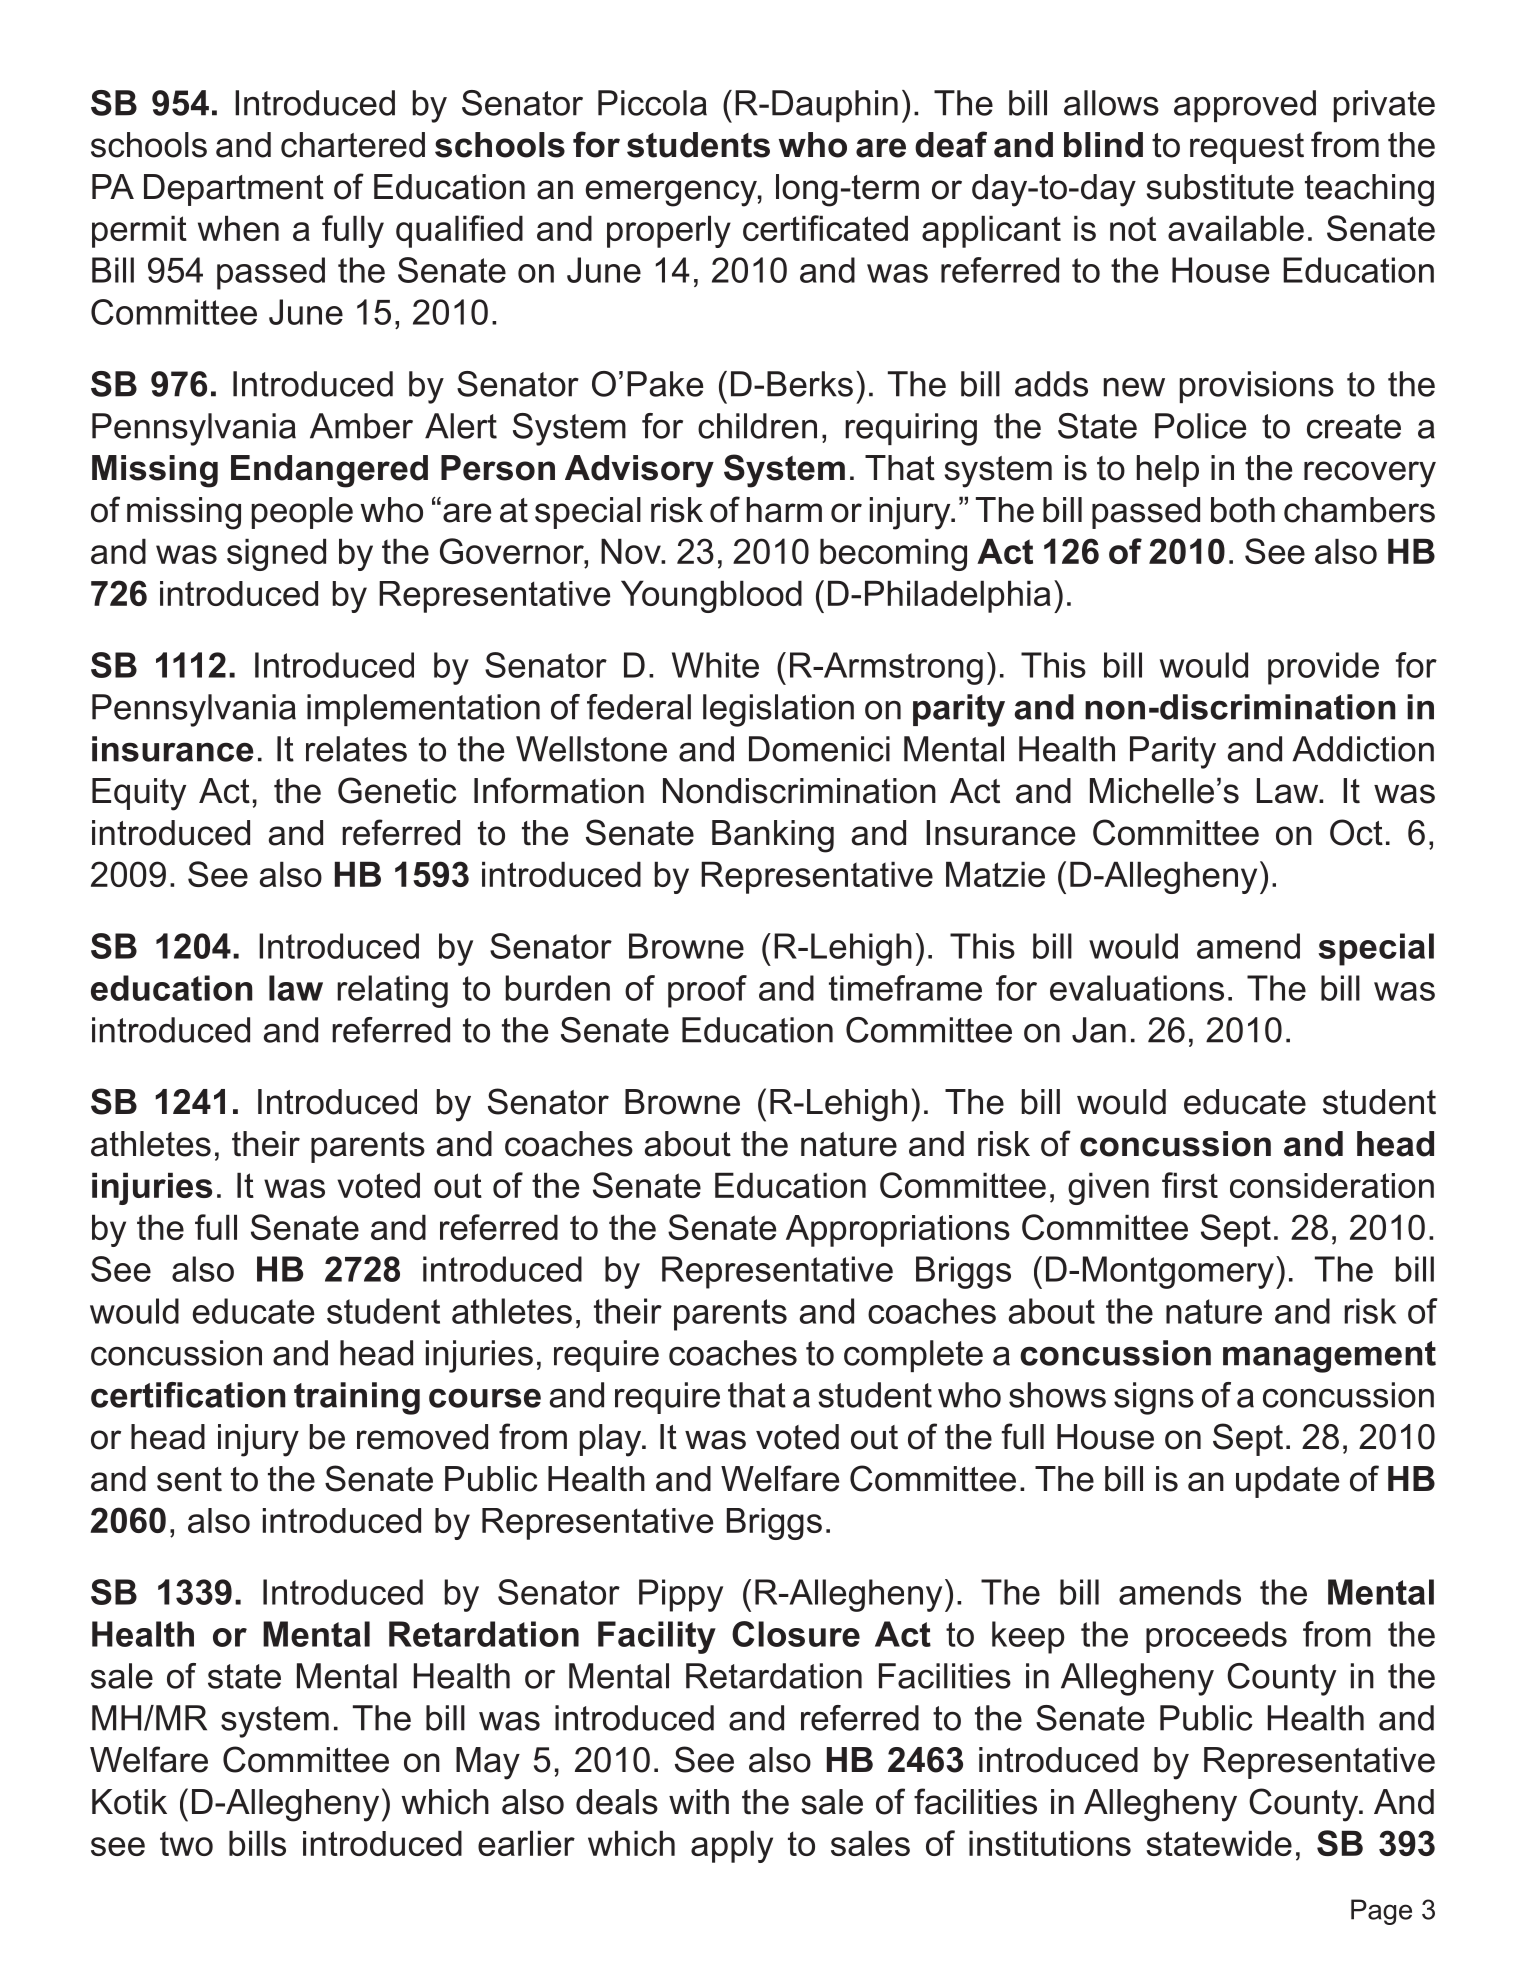  Describe the element at coordinates (1381, 1912) in the image. I see `Page` at that location.
